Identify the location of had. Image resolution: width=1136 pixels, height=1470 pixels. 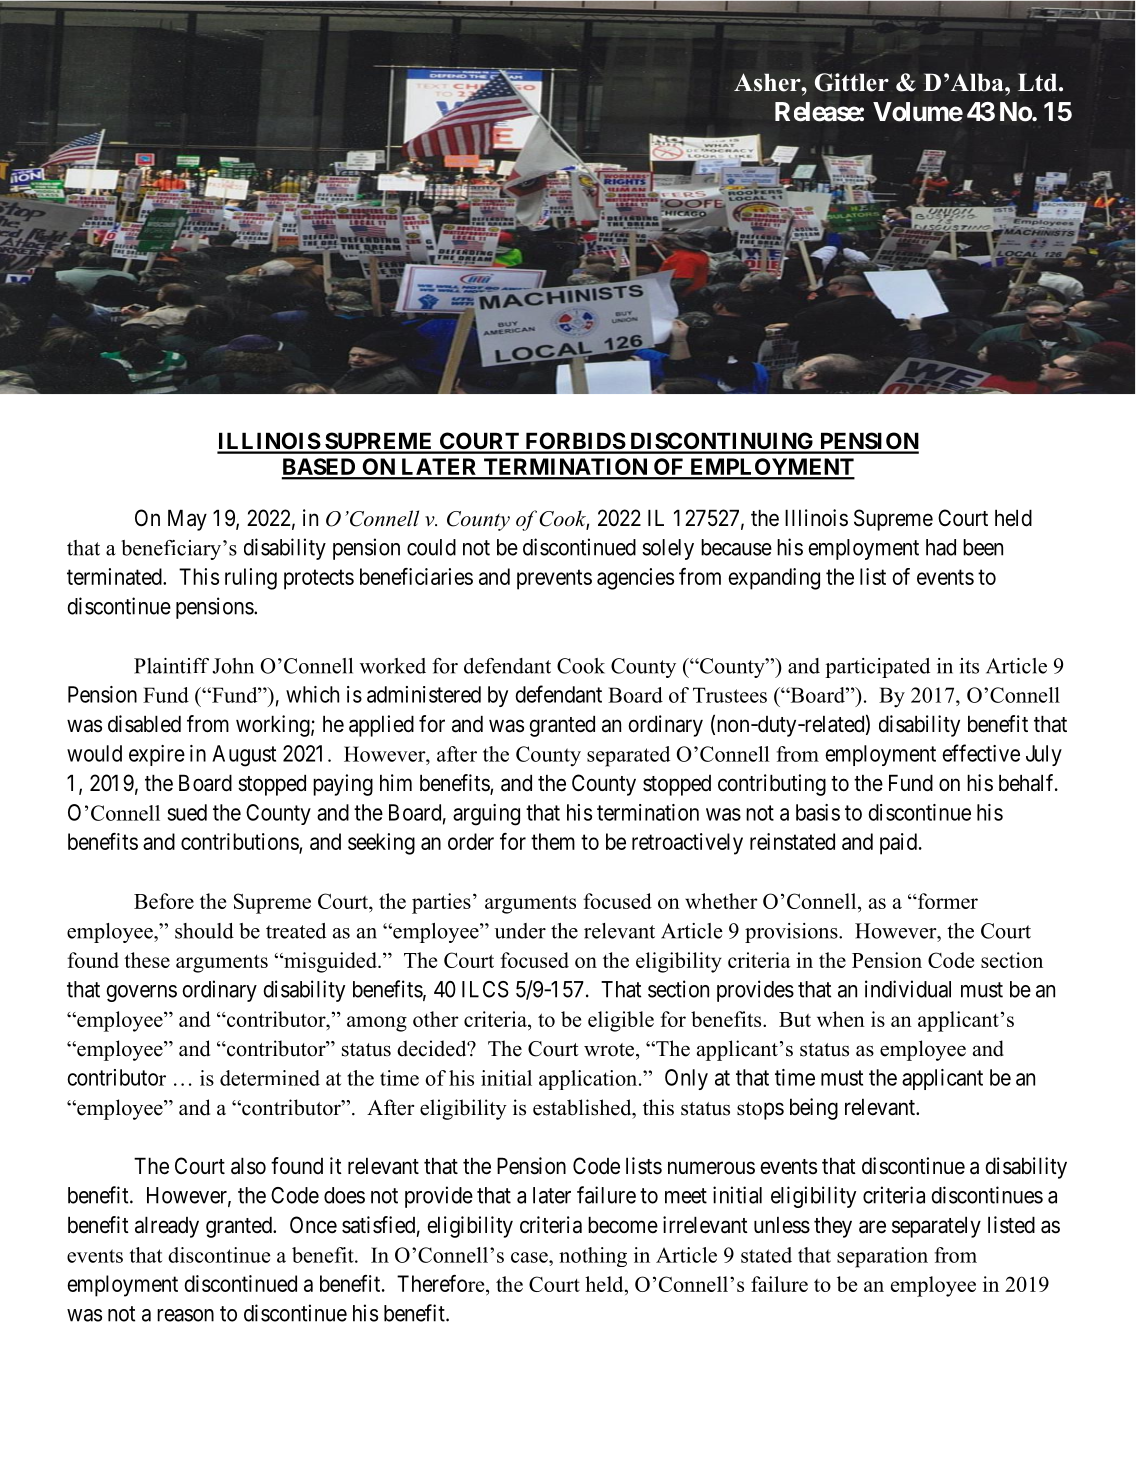
(941, 547).
